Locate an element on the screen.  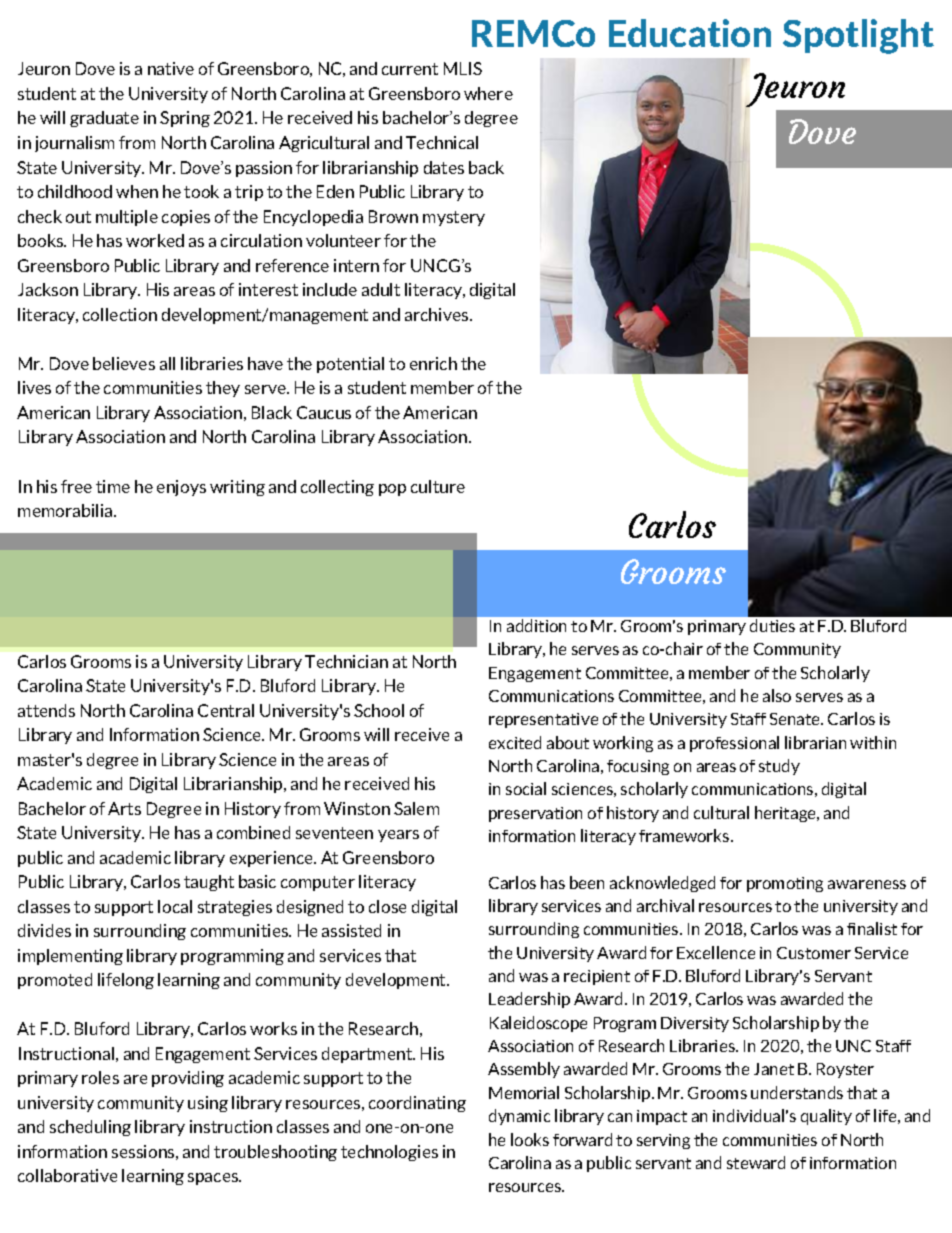
culture is located at coordinates (438, 486).
